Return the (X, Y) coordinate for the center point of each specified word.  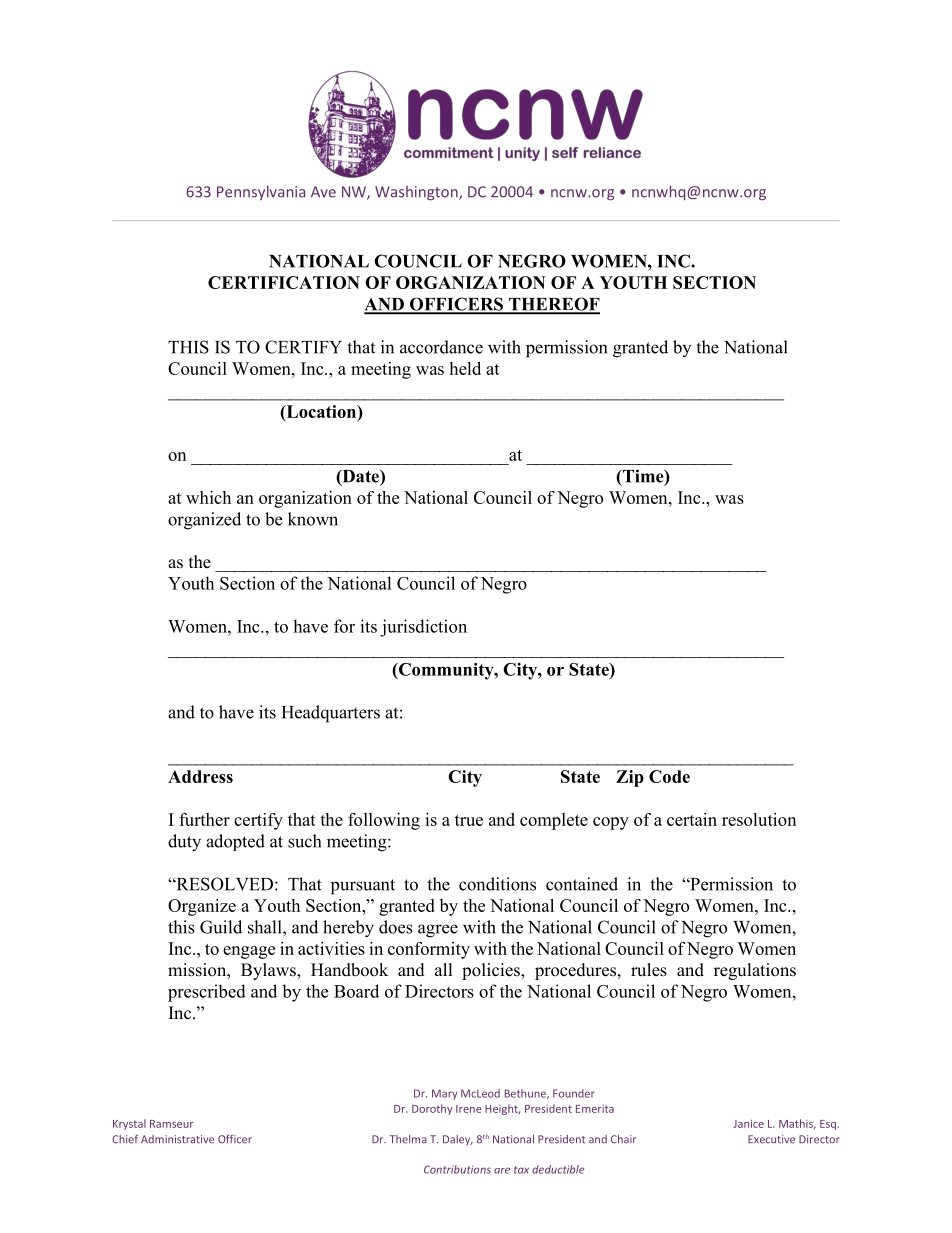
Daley (458, 1140)
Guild (221, 927)
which (208, 497)
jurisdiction (423, 628)
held (465, 368)
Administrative (177, 1139)
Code (669, 776)
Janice (748, 1124)
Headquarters (331, 714)
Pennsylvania (261, 193)
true (469, 820)
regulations (755, 971)
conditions (497, 884)
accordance (441, 347)
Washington (417, 193)
